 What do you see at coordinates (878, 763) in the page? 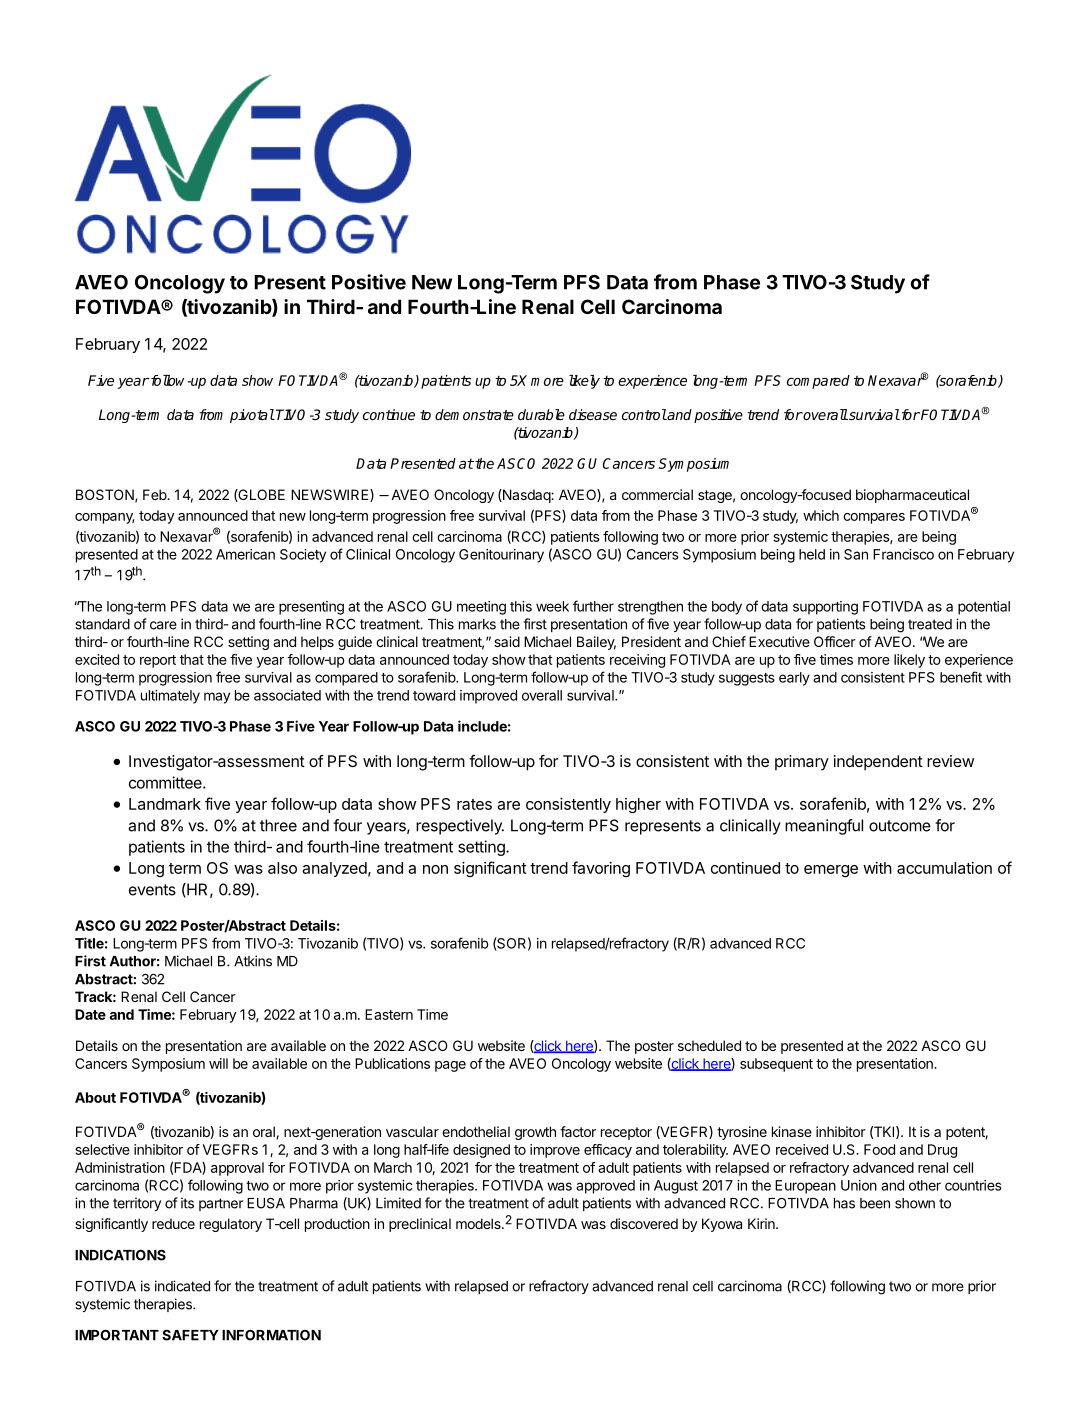
I see `independent` at bounding box center [878, 763].
